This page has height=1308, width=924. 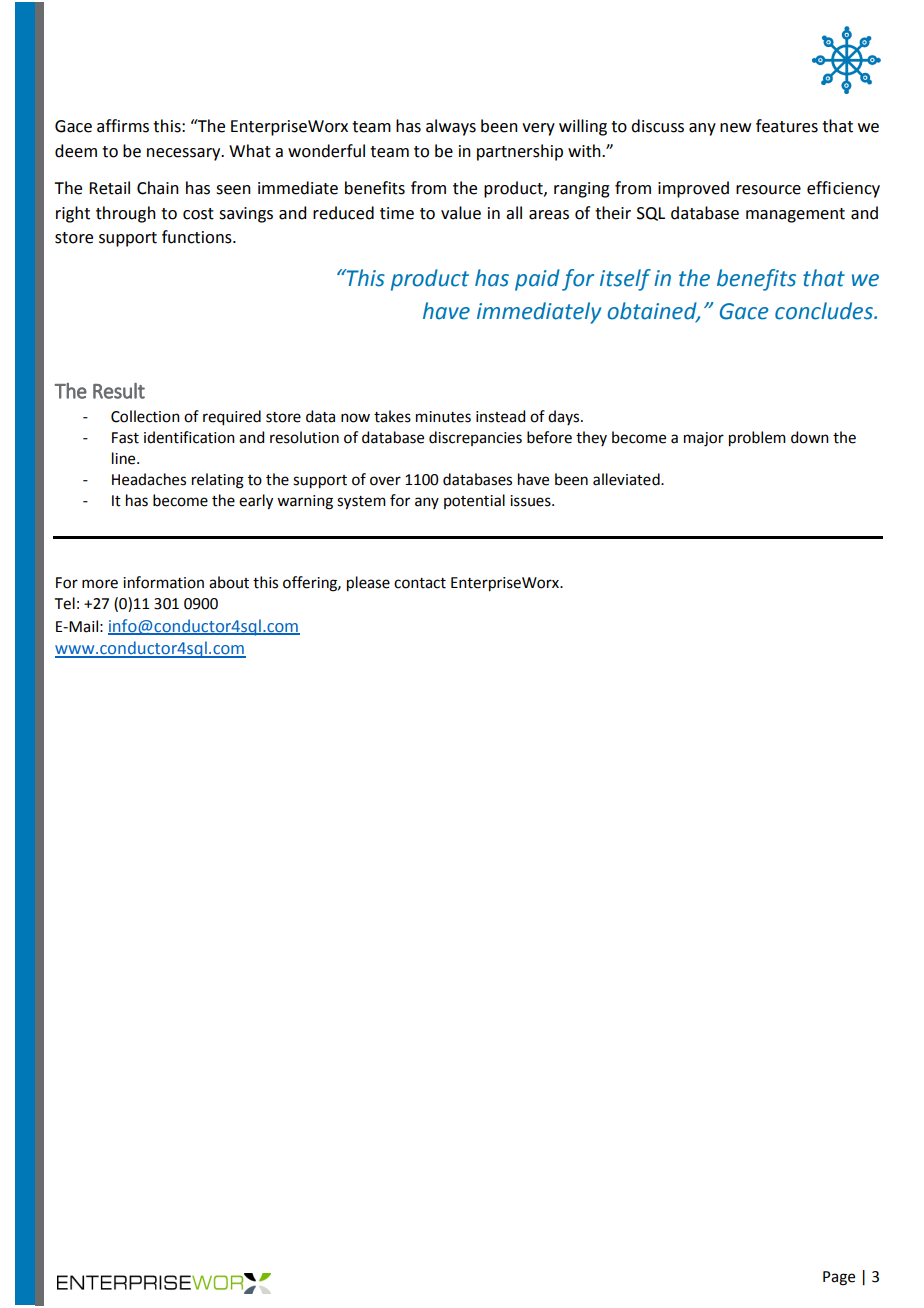 What do you see at coordinates (475, 438) in the page?
I see `discrepancies` at bounding box center [475, 438].
